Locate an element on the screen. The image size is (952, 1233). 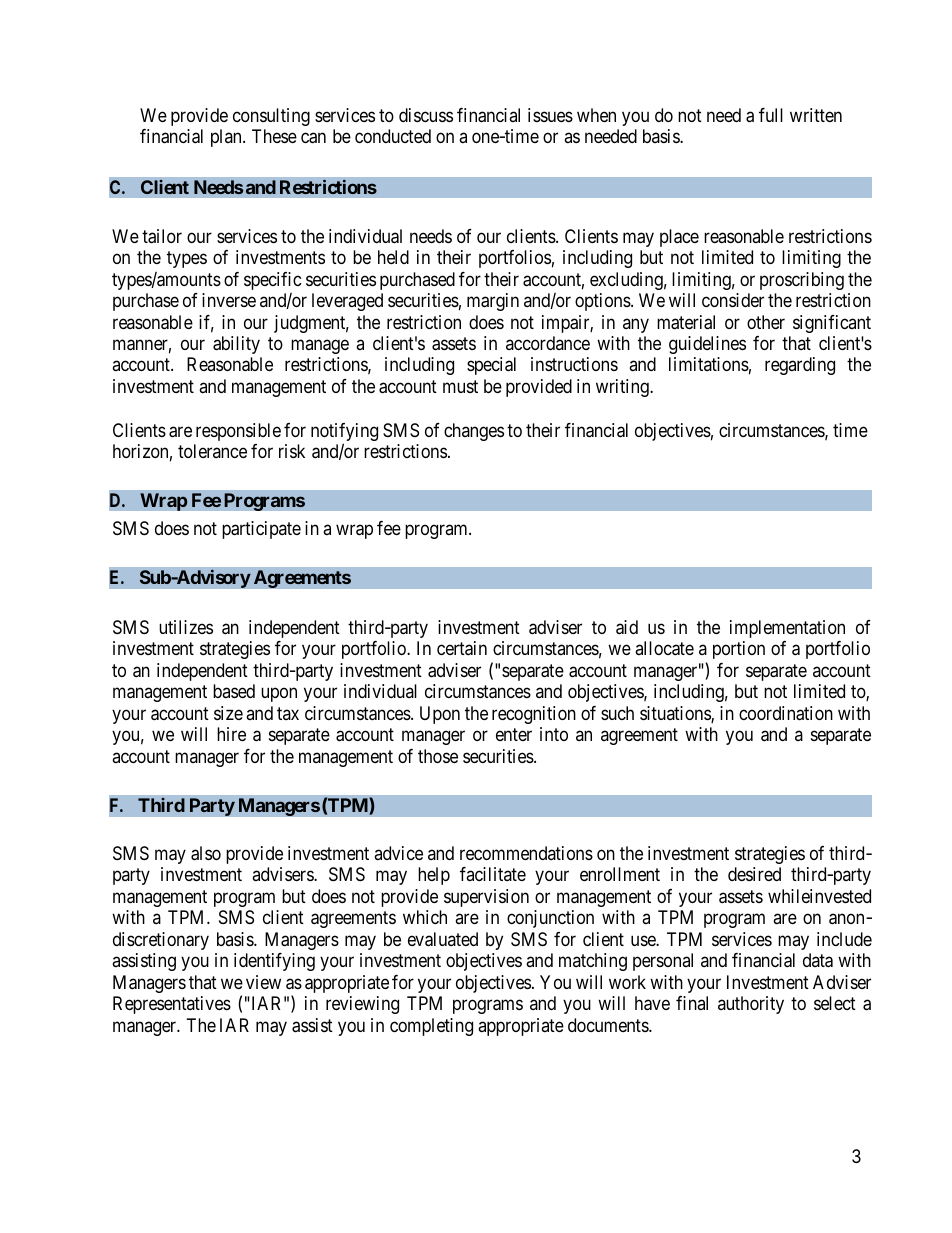
completing is located at coordinates (431, 1027).
